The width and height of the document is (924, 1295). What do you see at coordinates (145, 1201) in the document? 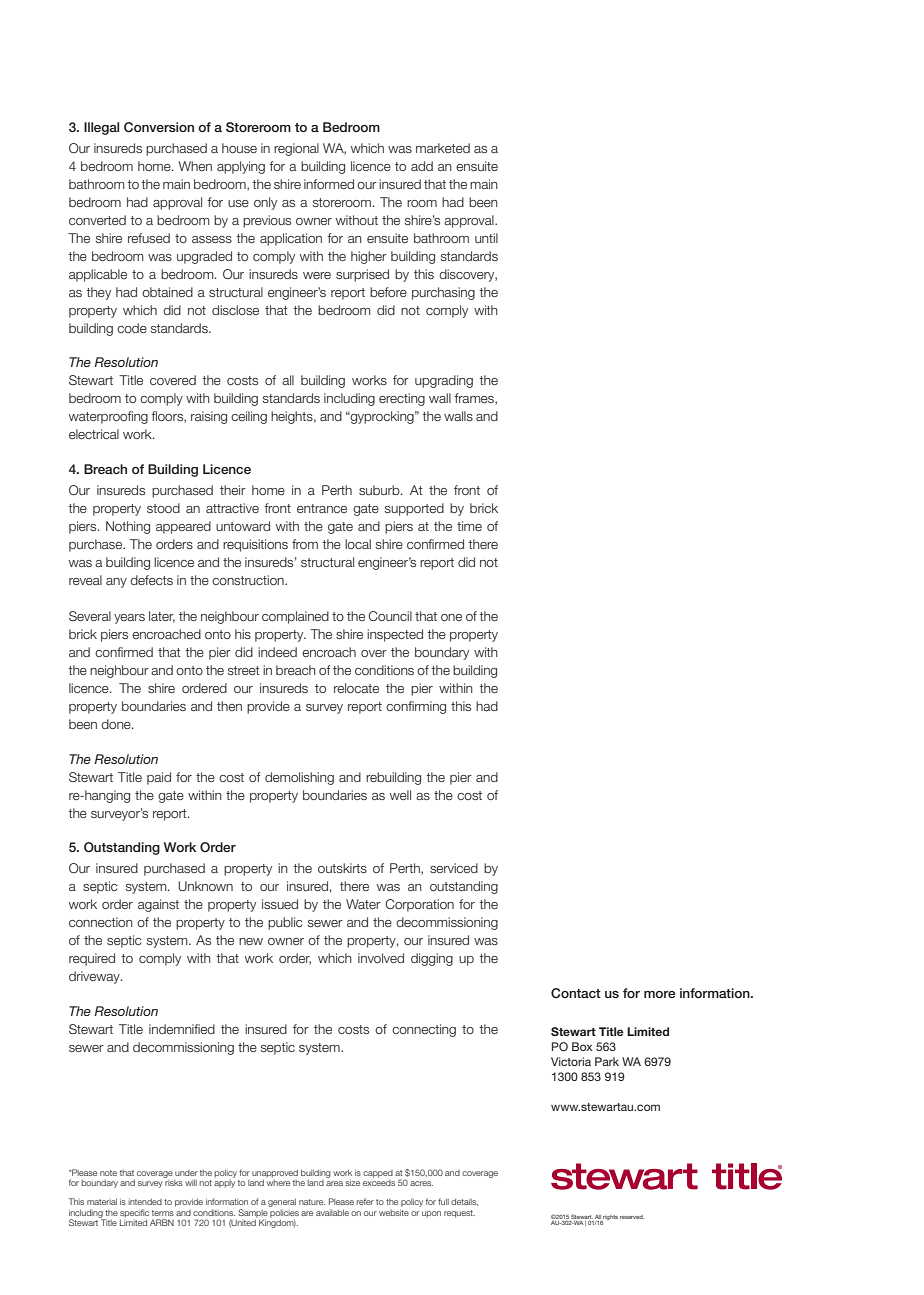
I see `intended` at bounding box center [145, 1201].
